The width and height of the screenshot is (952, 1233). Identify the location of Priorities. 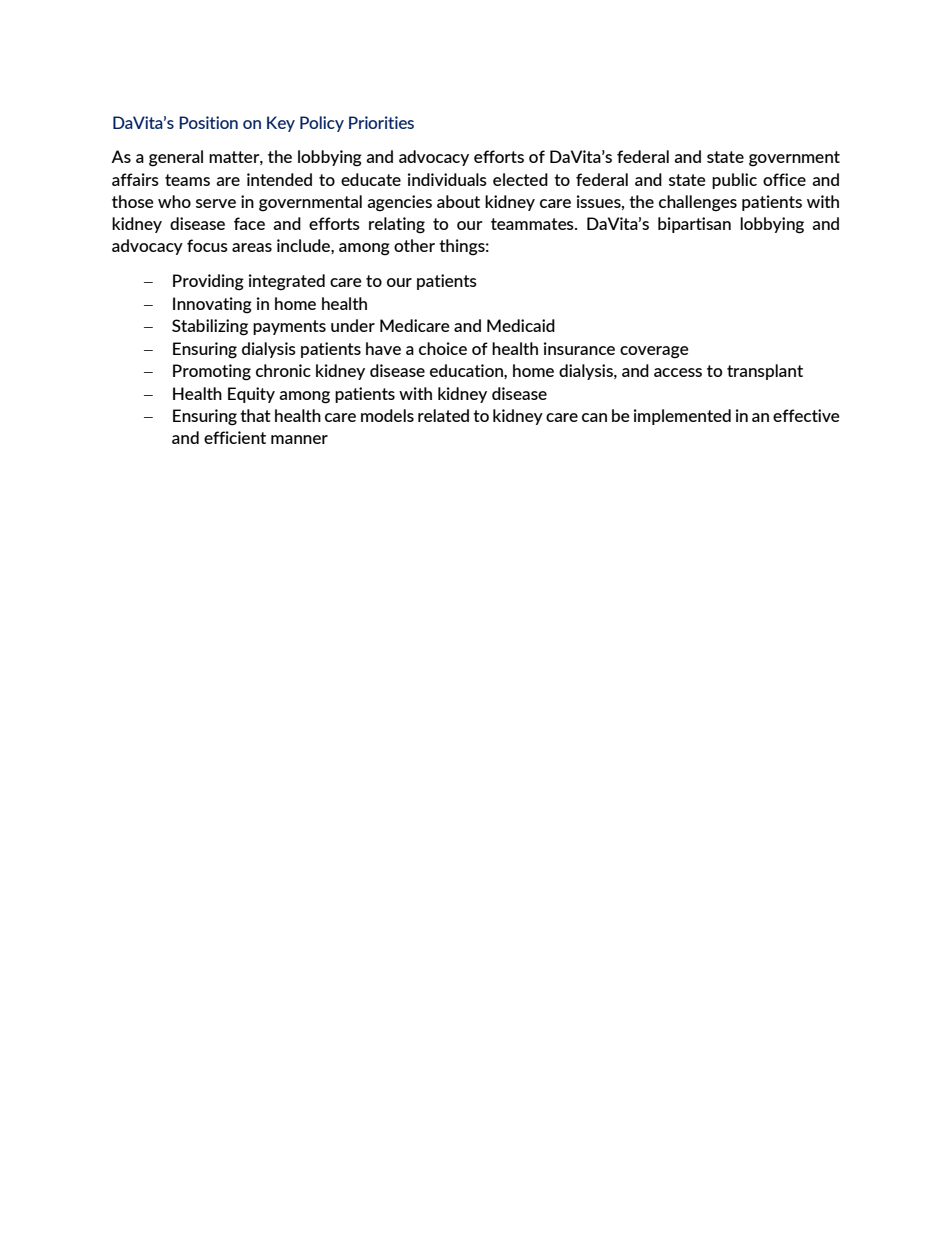
(381, 122).
